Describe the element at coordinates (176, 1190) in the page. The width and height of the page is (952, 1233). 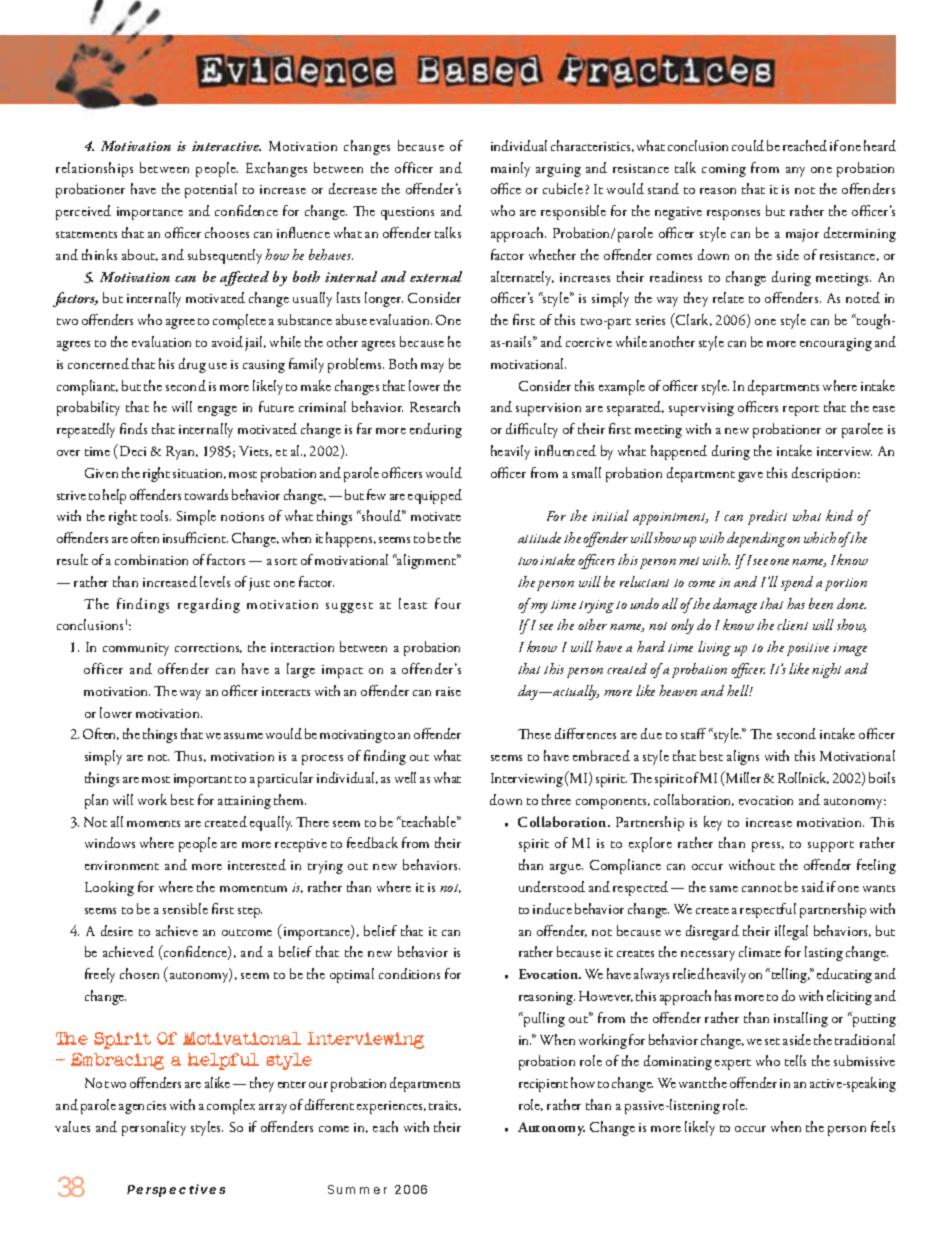
I see `Perspectives` at that location.
